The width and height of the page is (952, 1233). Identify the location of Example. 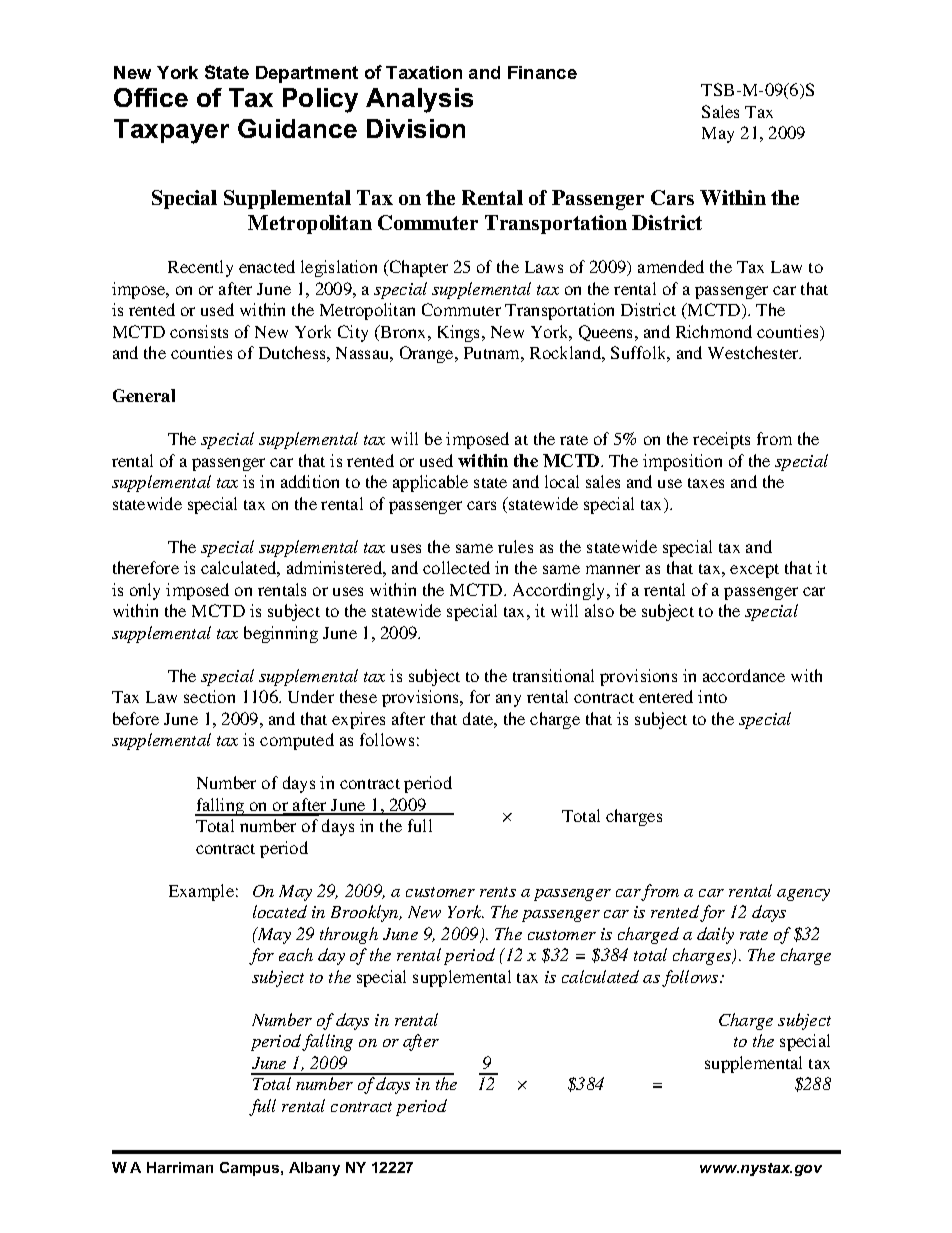
(201, 892).
